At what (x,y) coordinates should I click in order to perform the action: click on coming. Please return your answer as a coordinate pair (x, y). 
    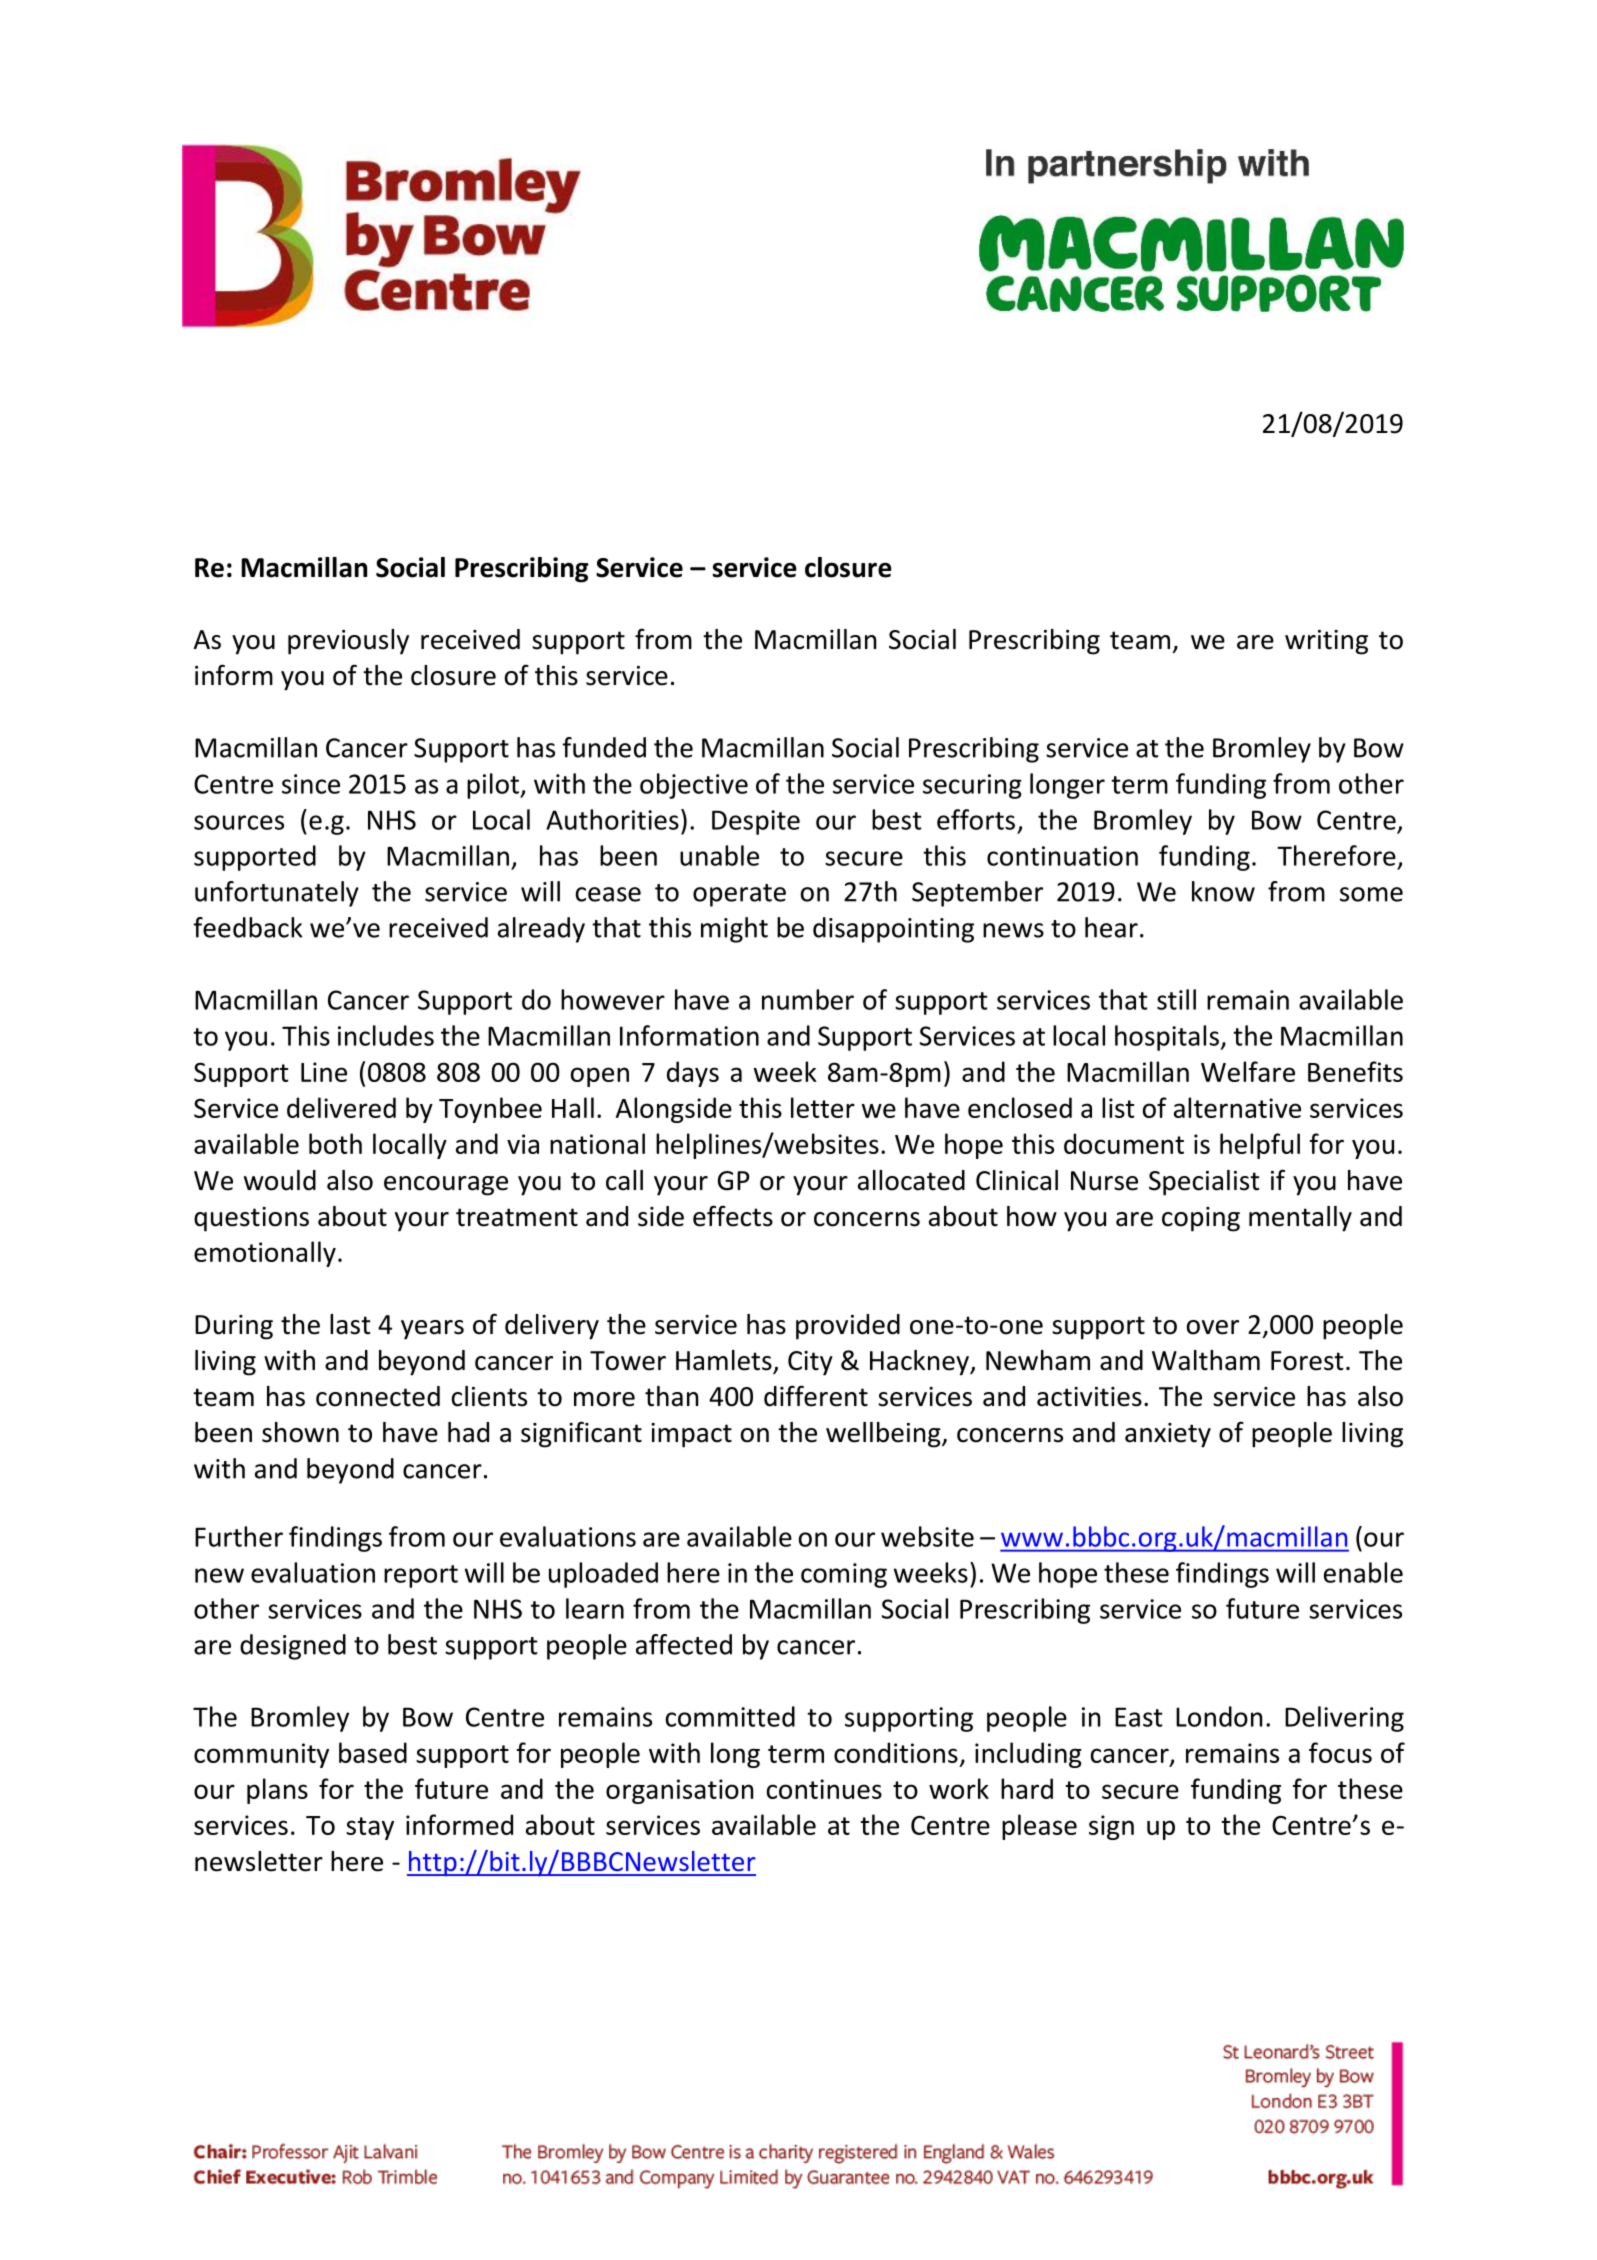
    Looking at the image, I should click on (844, 1575).
